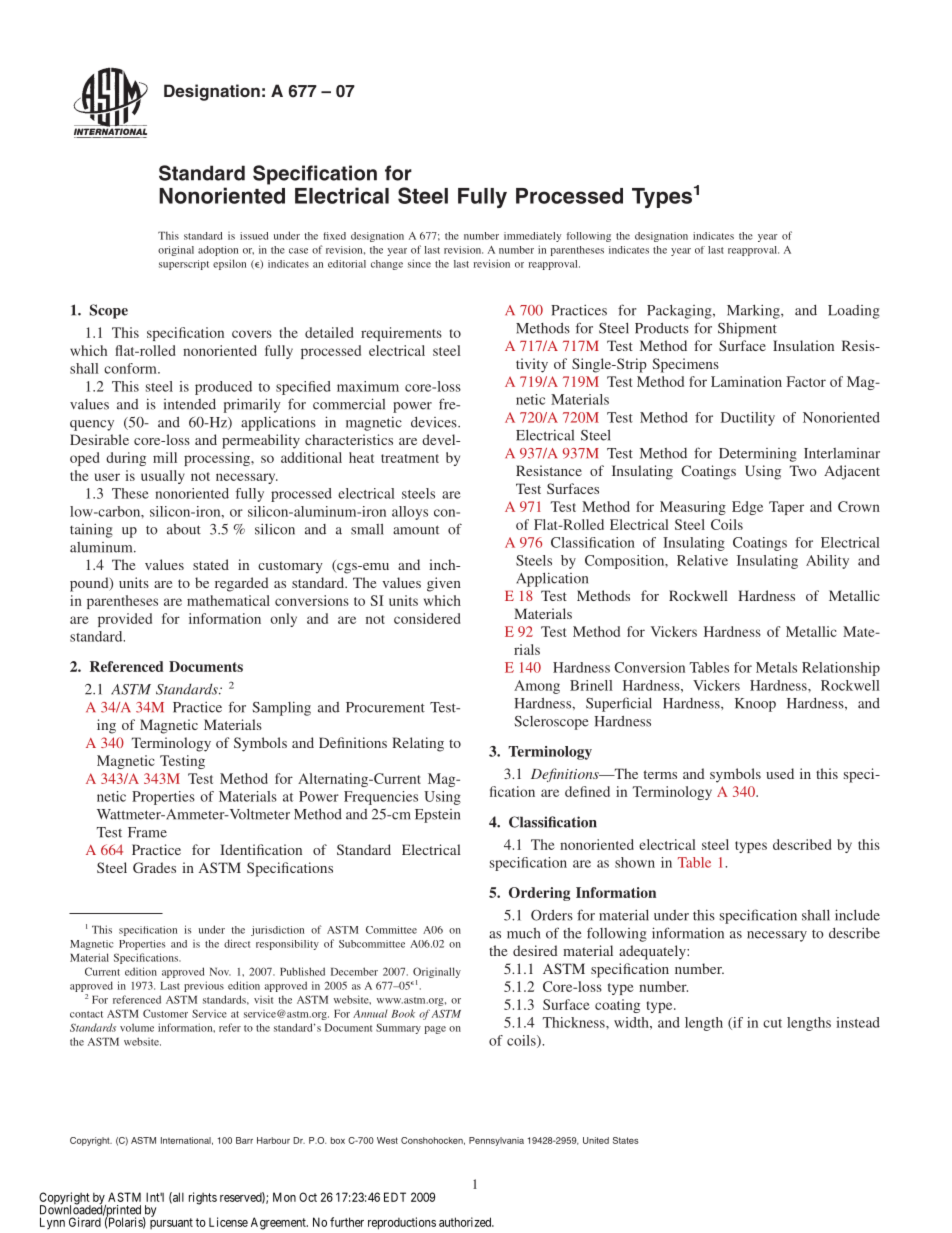 This screenshot has width=952, height=1233. What do you see at coordinates (395, 1197) in the screenshot?
I see `EDT` at bounding box center [395, 1197].
